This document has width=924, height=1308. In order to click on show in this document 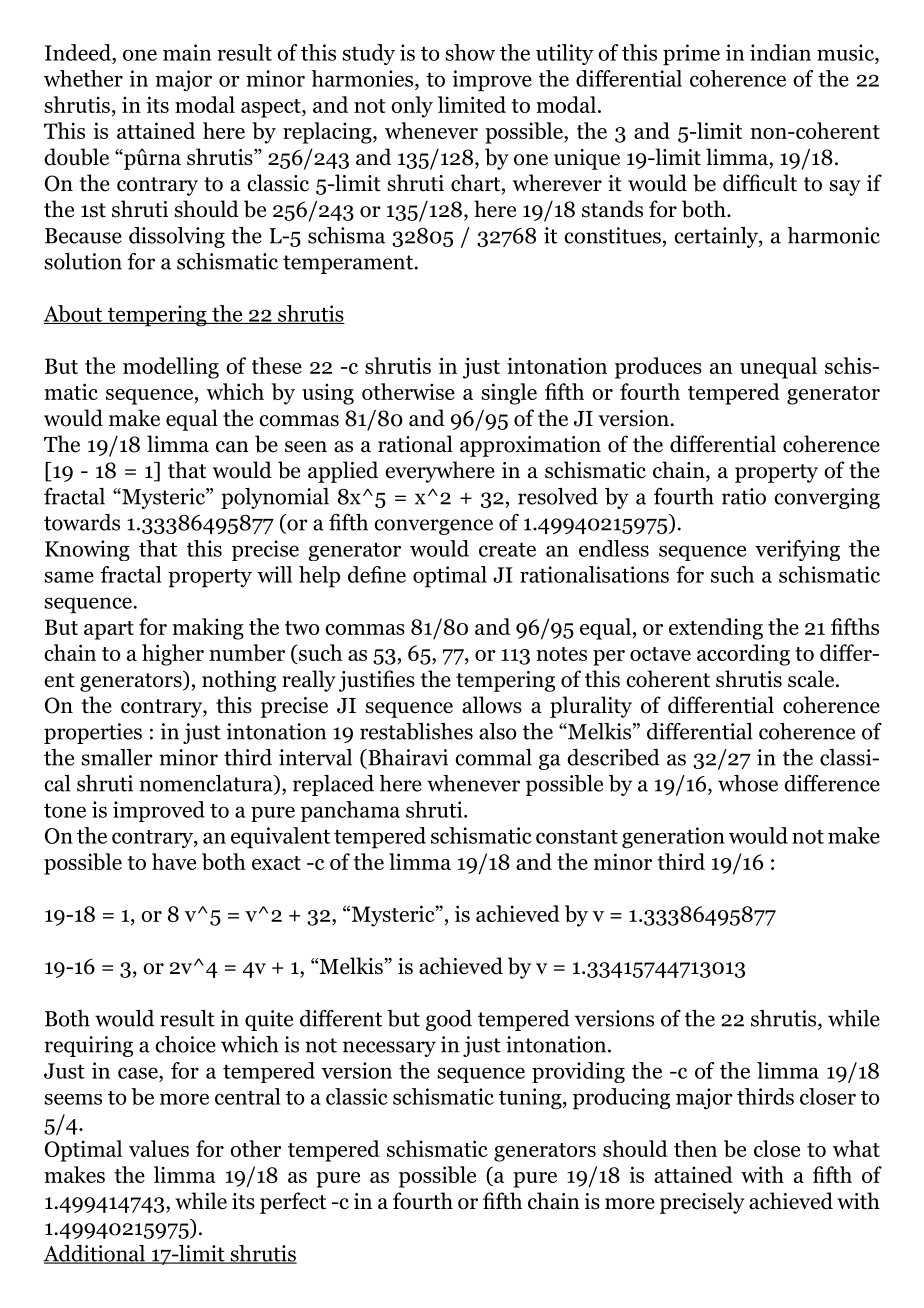, I will do `click(470, 52)`.
